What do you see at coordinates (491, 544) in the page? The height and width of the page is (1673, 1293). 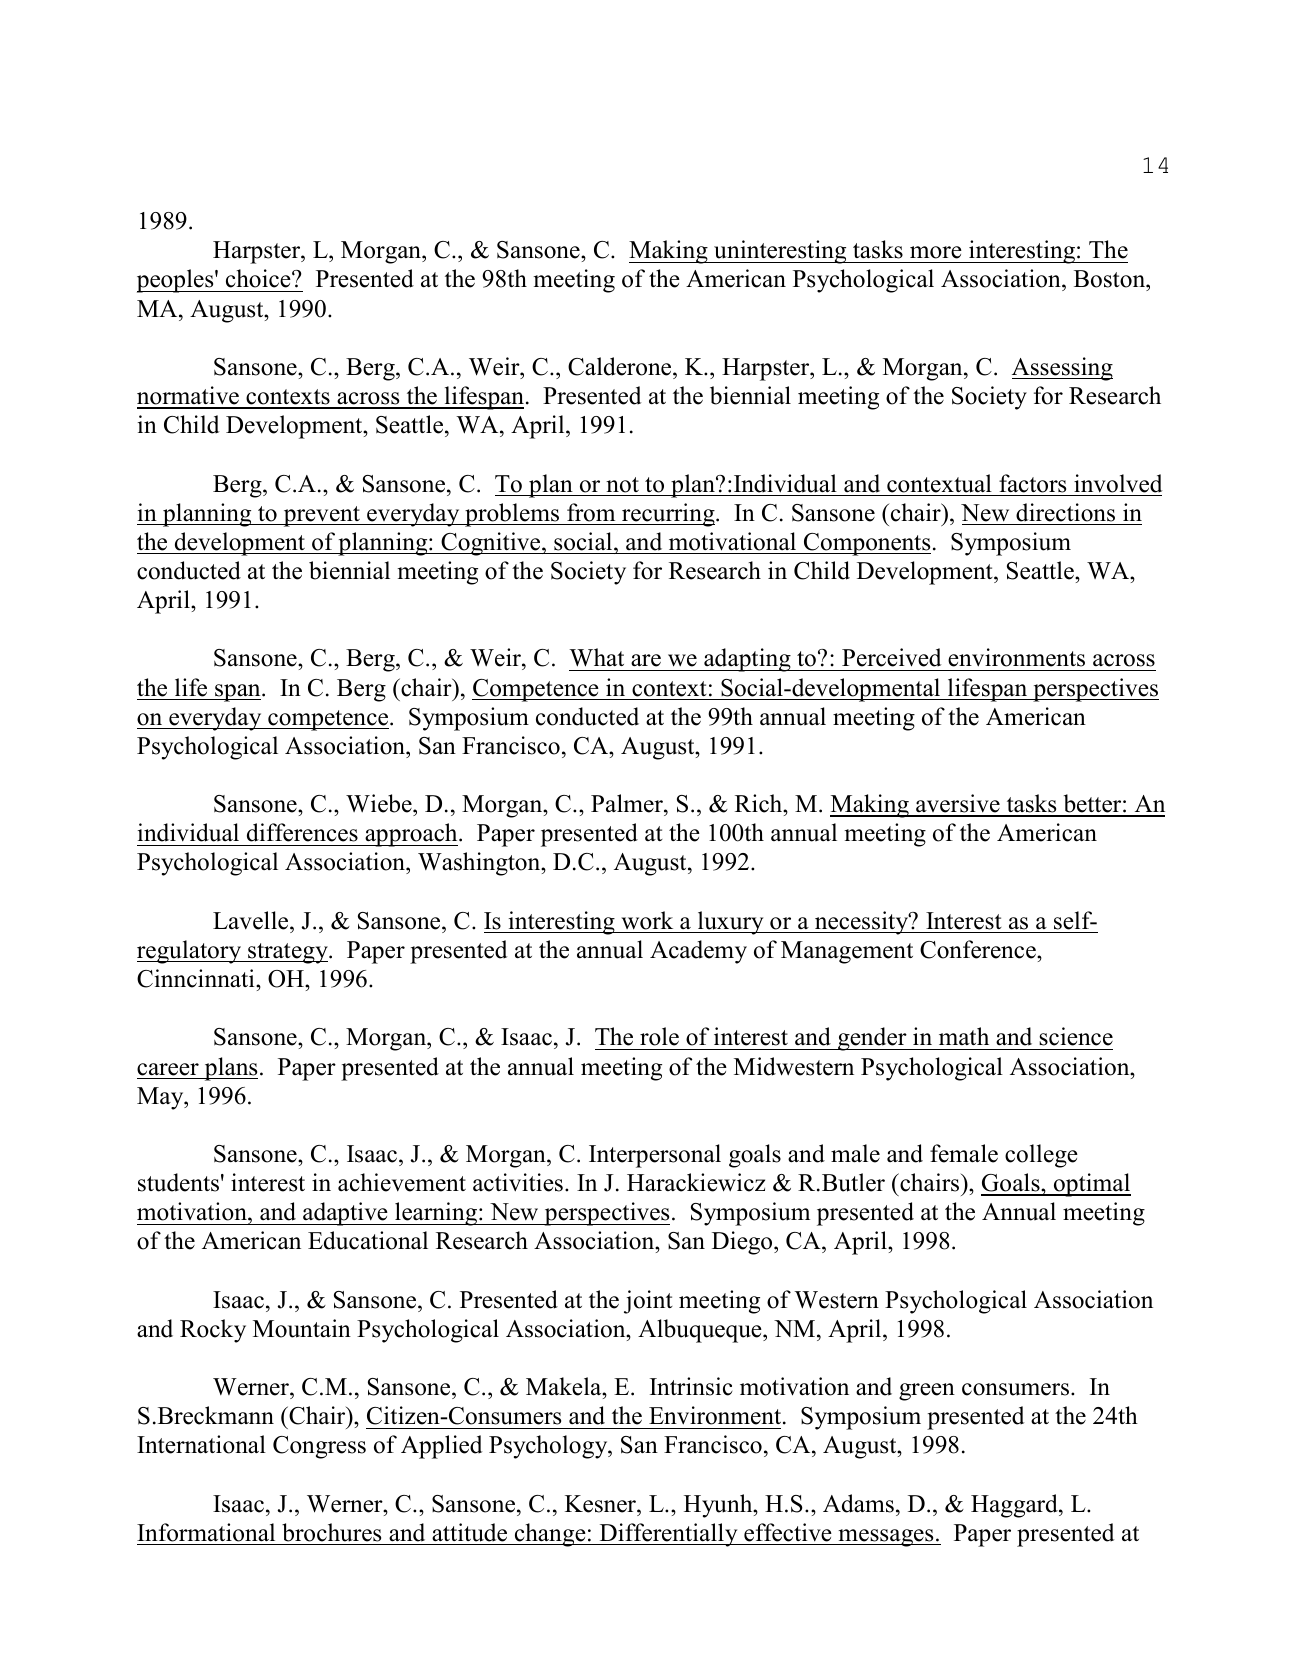 I see `Cognitive` at bounding box center [491, 544].
